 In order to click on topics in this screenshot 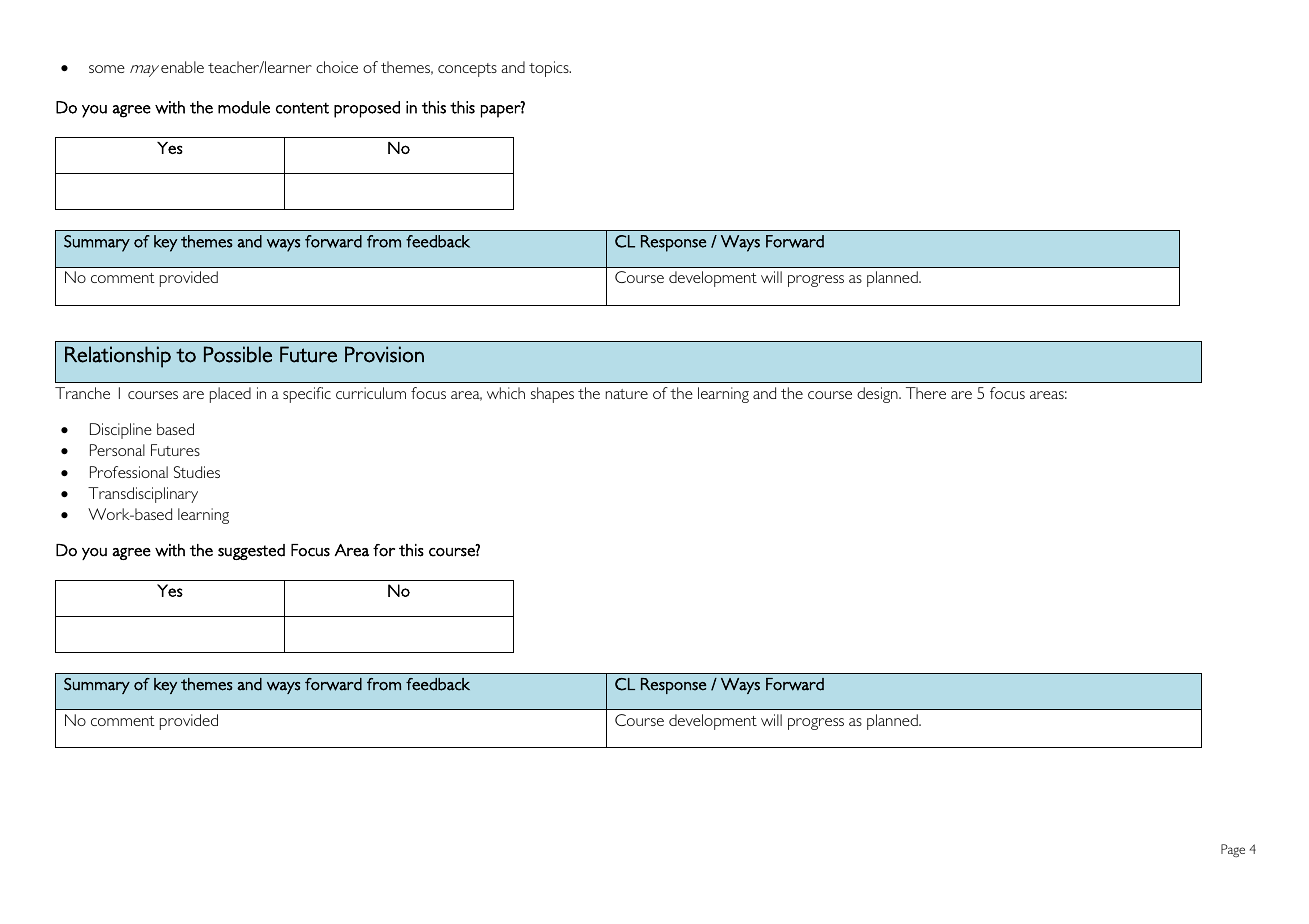, I will do `click(550, 69)`.
